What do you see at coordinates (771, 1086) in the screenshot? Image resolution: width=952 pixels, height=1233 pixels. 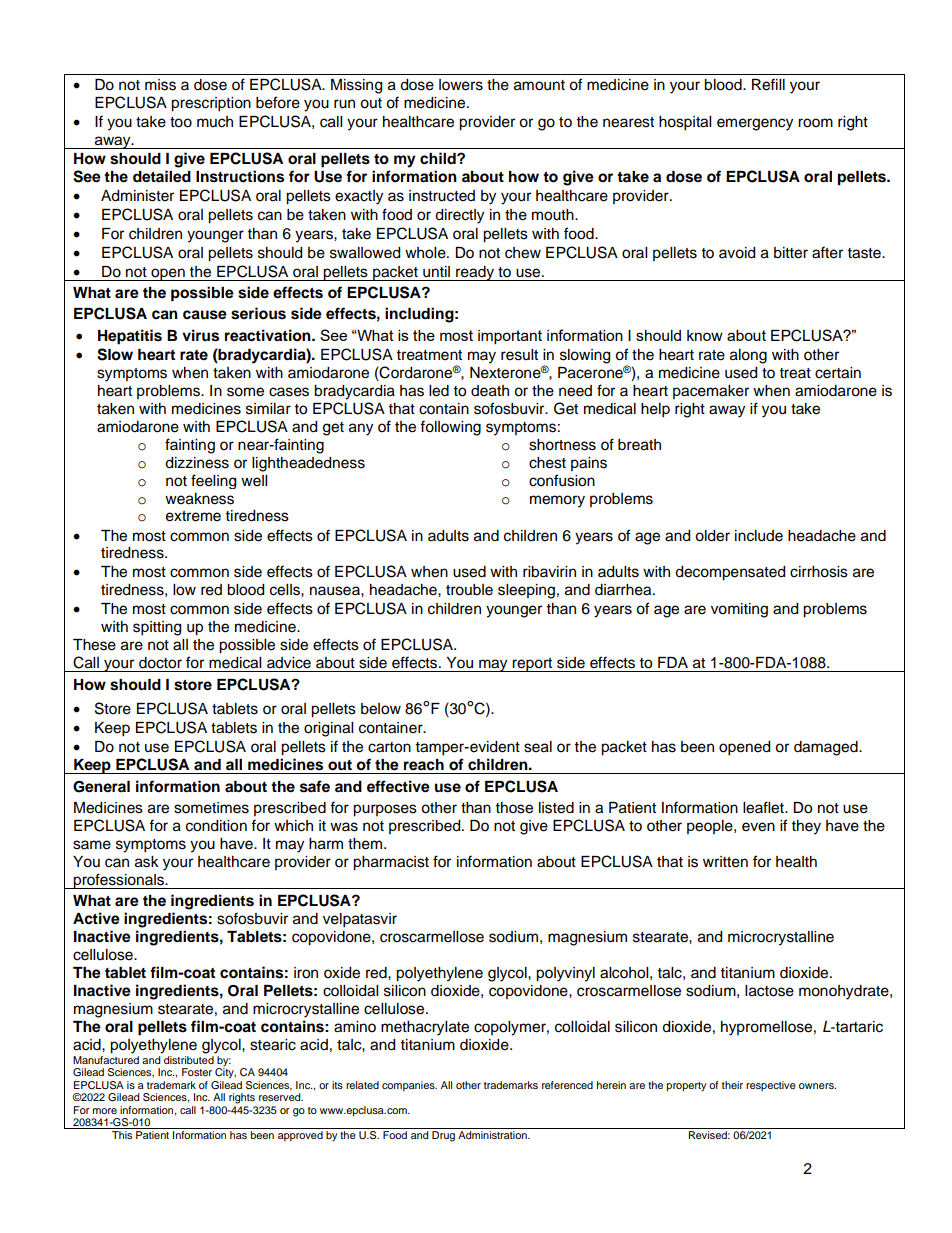 I see `respective` at bounding box center [771, 1086].
